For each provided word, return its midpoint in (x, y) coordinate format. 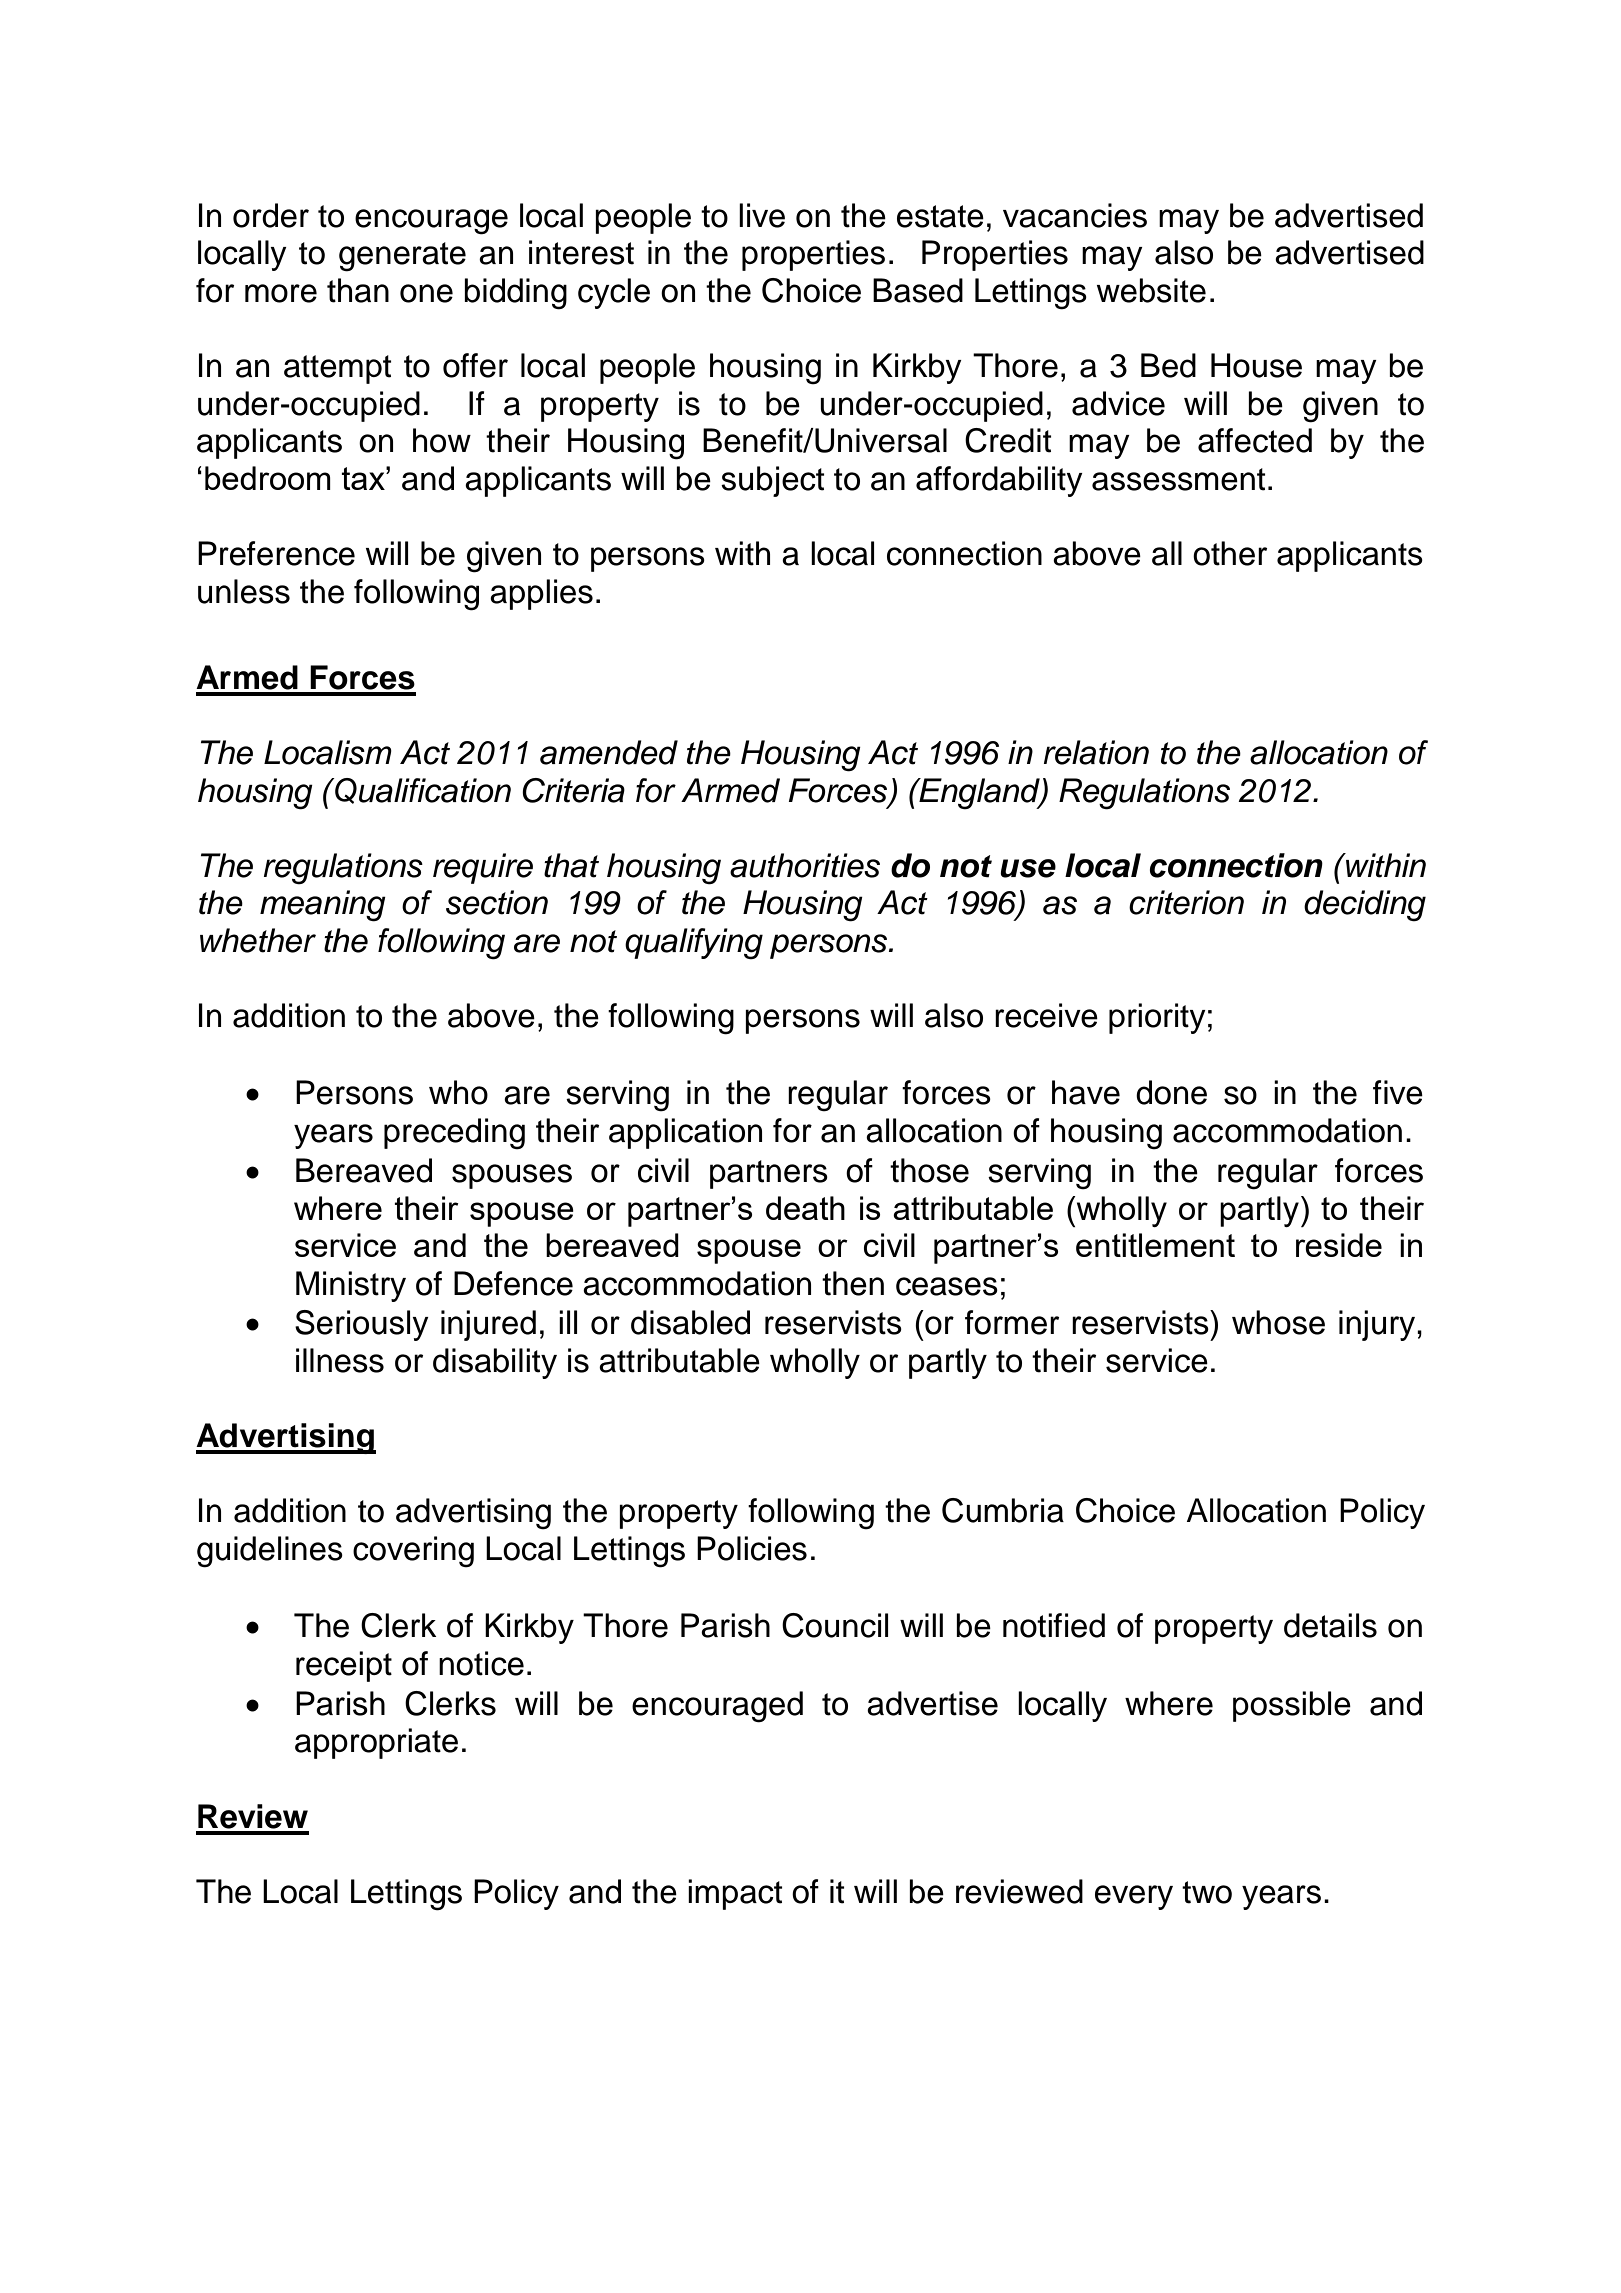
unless (244, 591)
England (979, 794)
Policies (752, 1548)
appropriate (376, 1743)
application (685, 1133)
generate (402, 257)
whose (1278, 1322)
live (762, 215)
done (1171, 1092)
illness (340, 1360)
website (1151, 290)
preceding (454, 1134)
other (1230, 553)
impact (735, 1894)
